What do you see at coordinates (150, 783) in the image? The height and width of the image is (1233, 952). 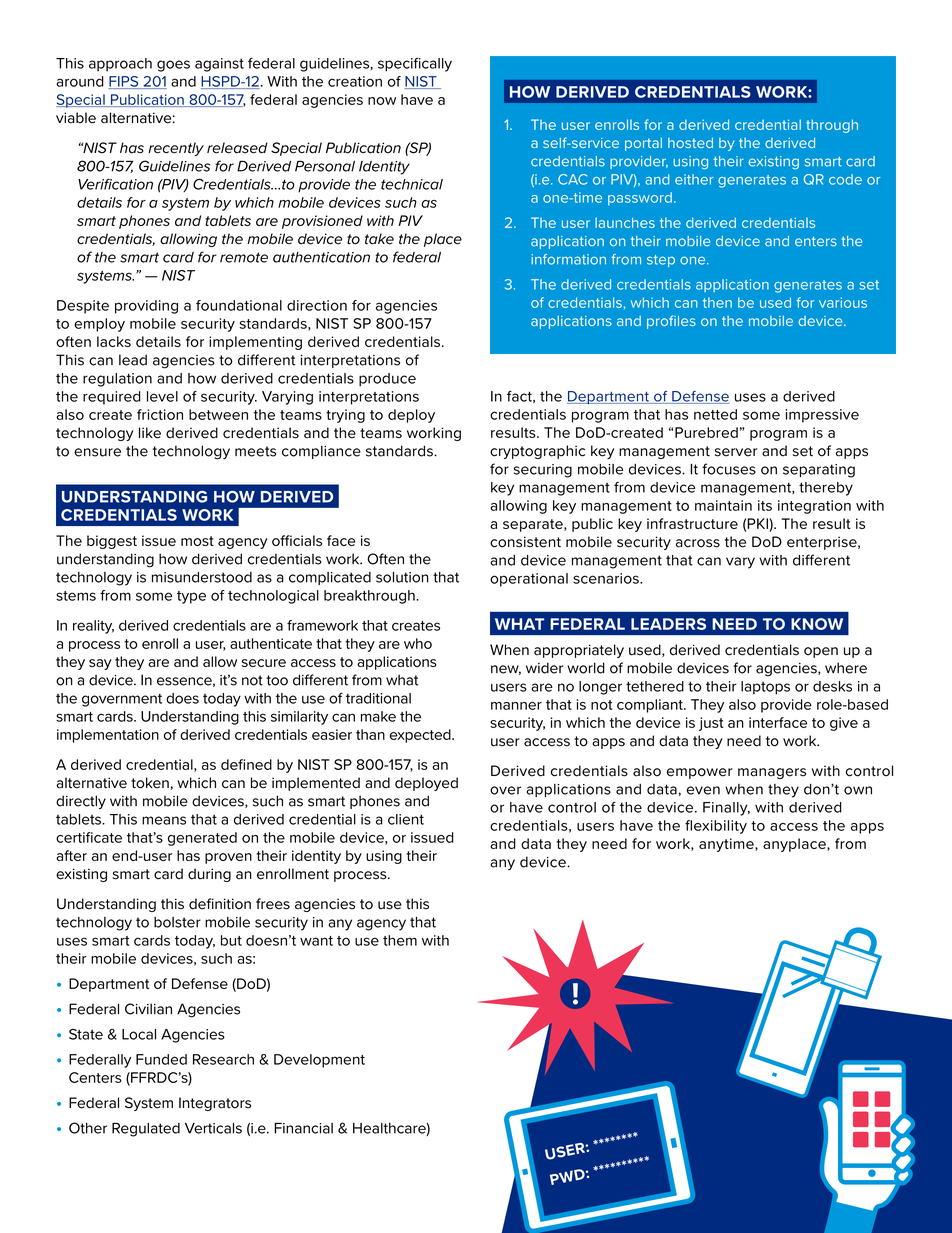 I see `token` at bounding box center [150, 783].
